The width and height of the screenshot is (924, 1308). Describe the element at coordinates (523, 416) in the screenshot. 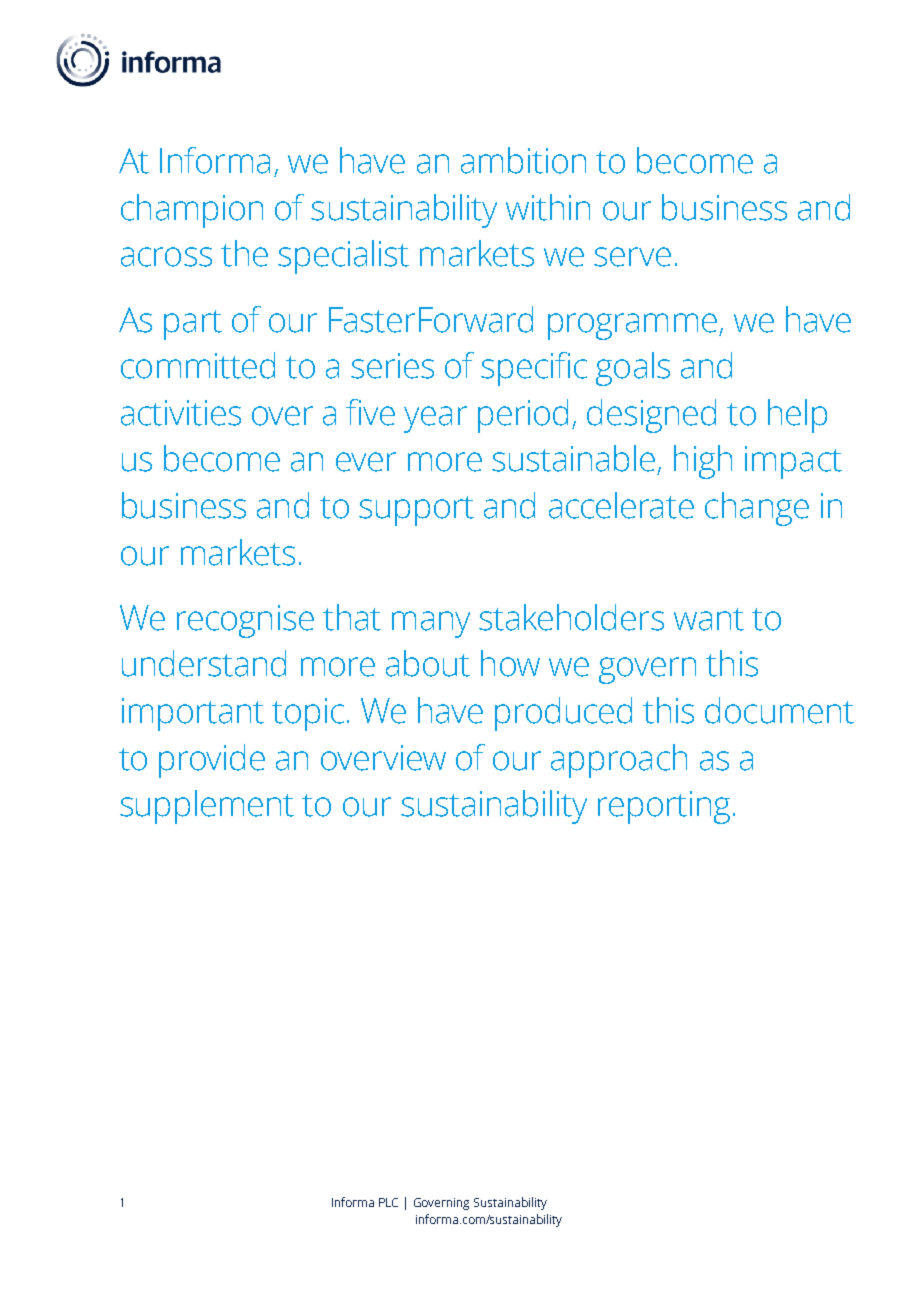

I see `period` at that location.
